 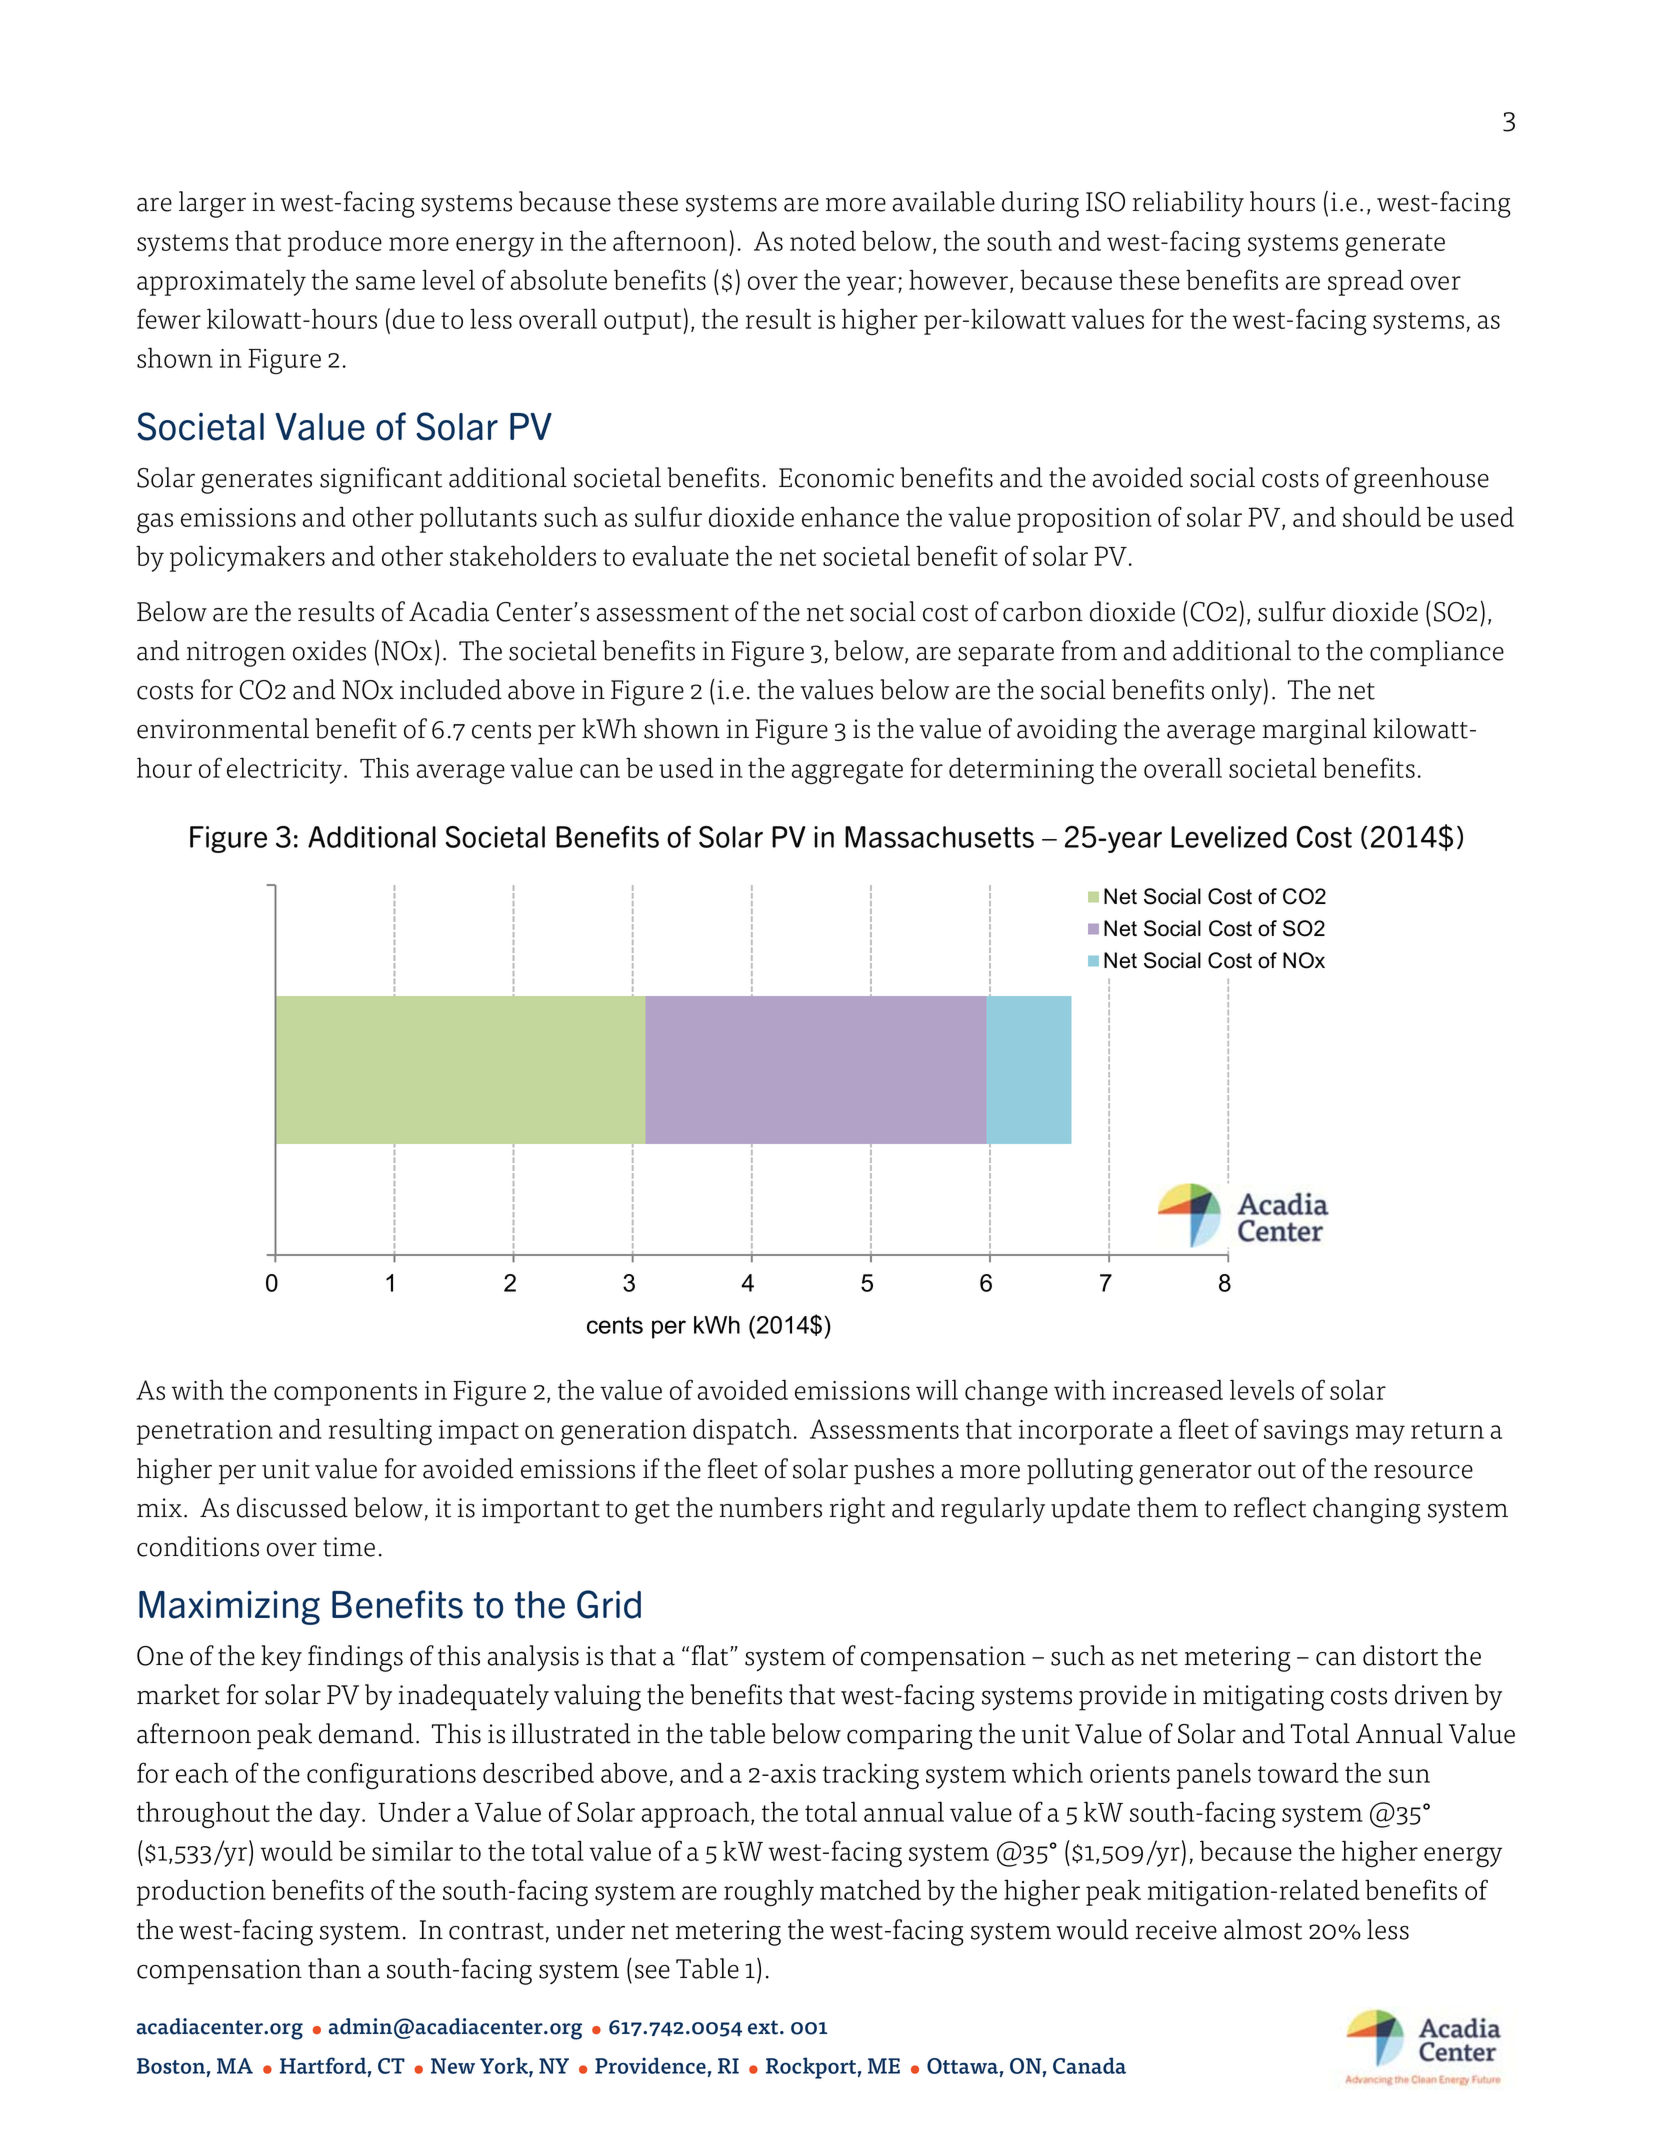 I want to click on noted, so click(x=823, y=240).
